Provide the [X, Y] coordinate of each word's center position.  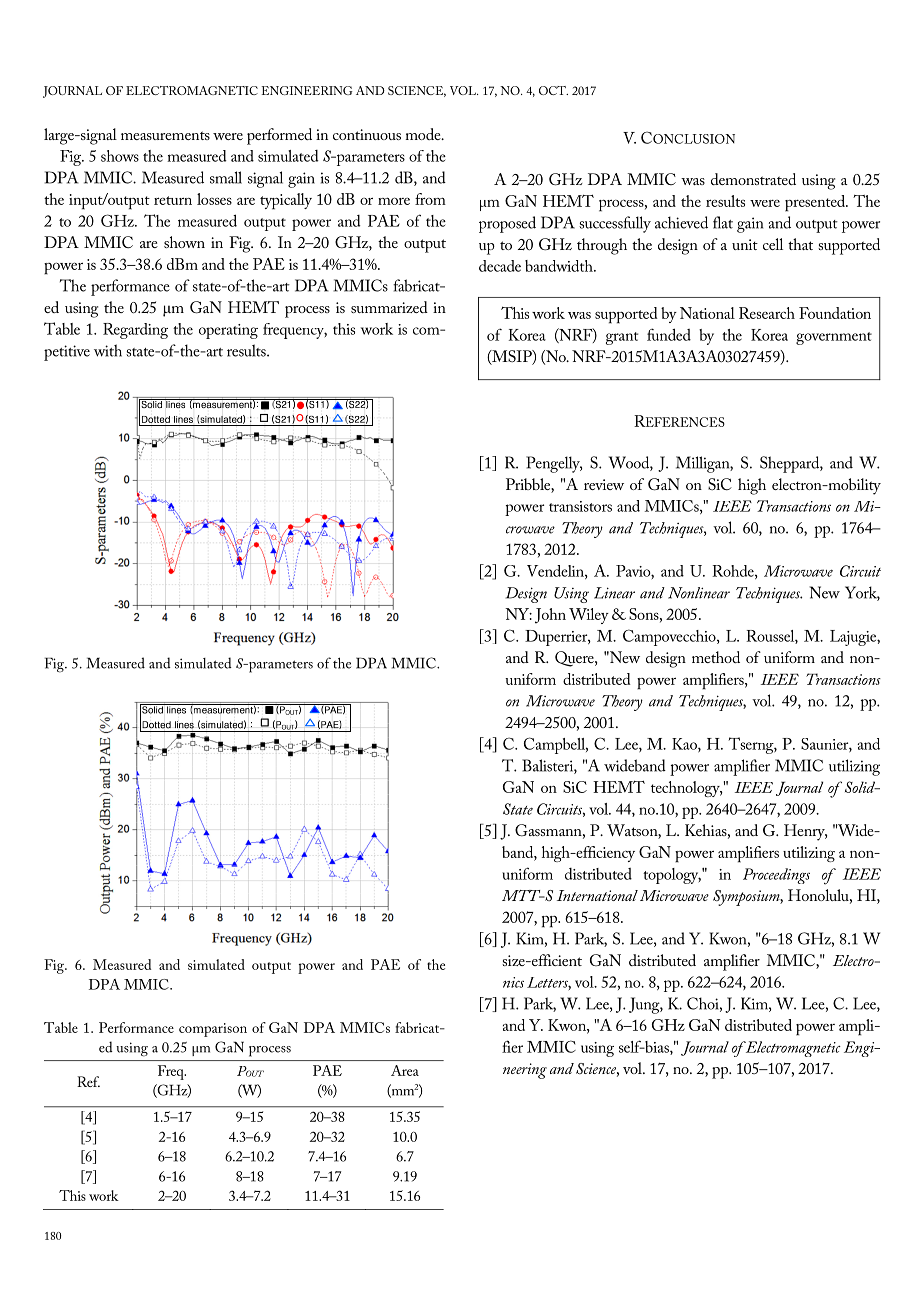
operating [228, 331]
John [550, 616]
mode [424, 134]
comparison [213, 1030]
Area [405, 1070]
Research [767, 313]
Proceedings [776, 876]
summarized [389, 307]
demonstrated [753, 179]
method [716, 657]
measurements [165, 135]
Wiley [589, 616]
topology [672, 876]
